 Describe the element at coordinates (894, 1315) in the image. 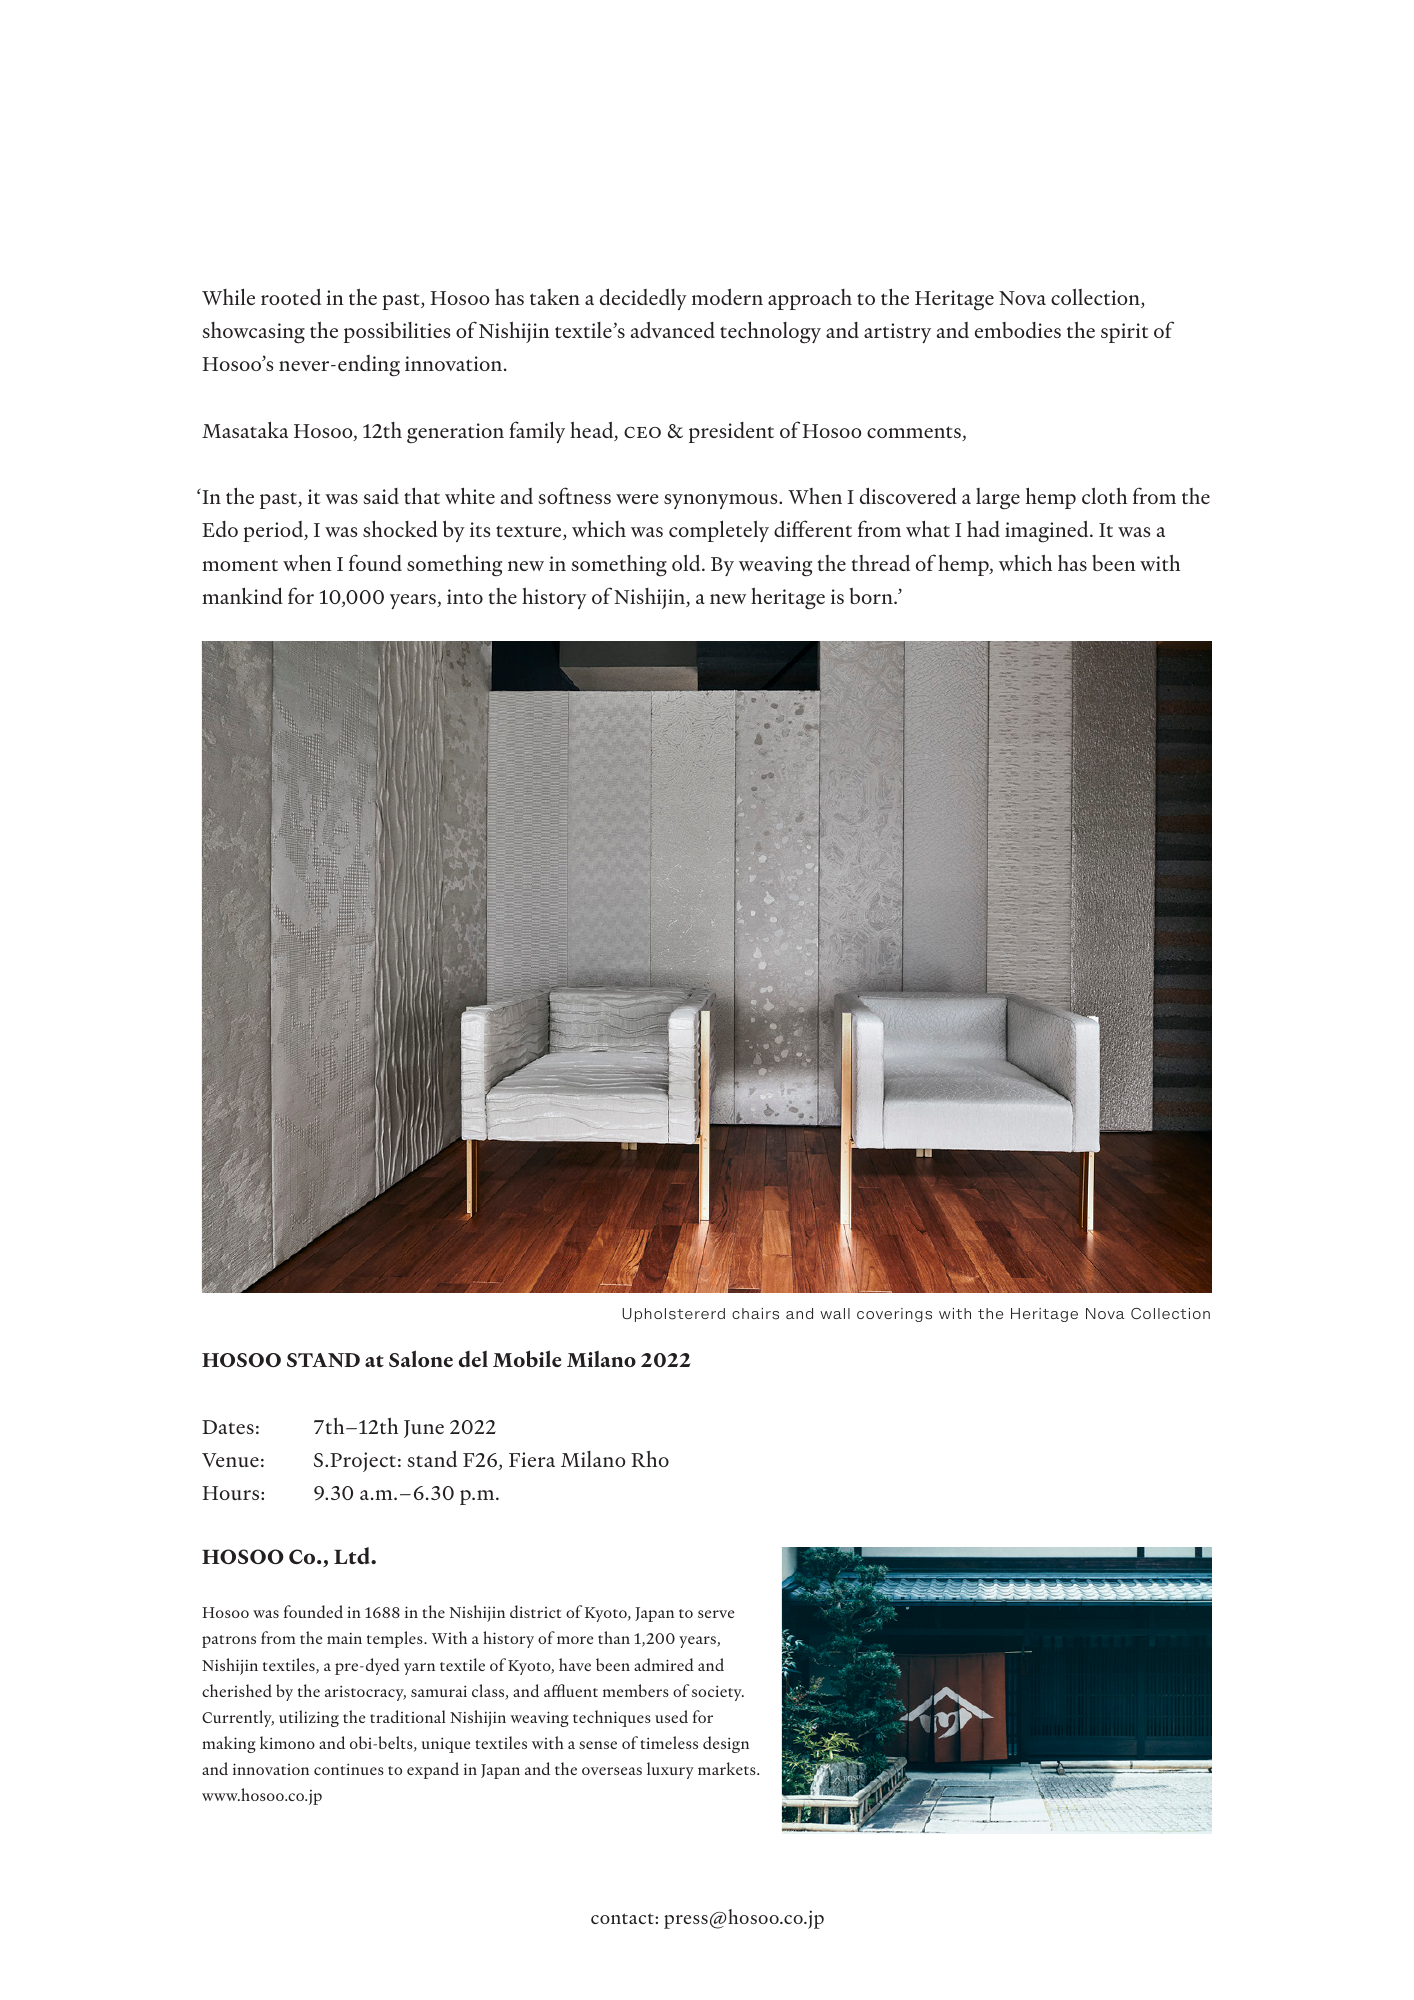

I see `coverings` at that location.
